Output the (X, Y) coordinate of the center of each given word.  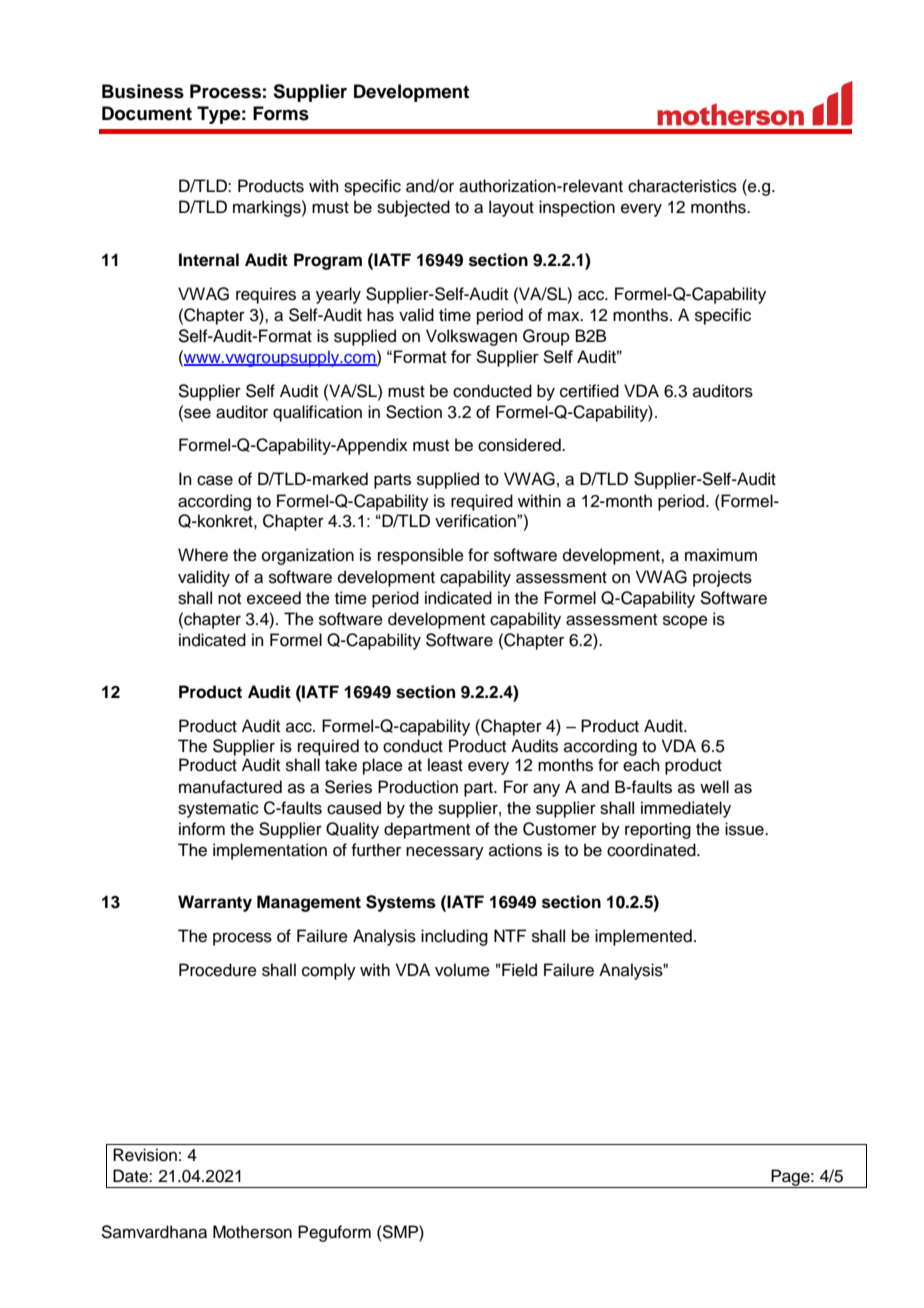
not (229, 599)
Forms (281, 113)
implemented (643, 937)
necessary (445, 853)
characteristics (682, 186)
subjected (413, 208)
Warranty (215, 903)
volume (462, 970)
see (196, 413)
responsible (421, 556)
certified (589, 391)
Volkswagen (471, 337)
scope (685, 622)
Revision (145, 1155)
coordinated (652, 850)
